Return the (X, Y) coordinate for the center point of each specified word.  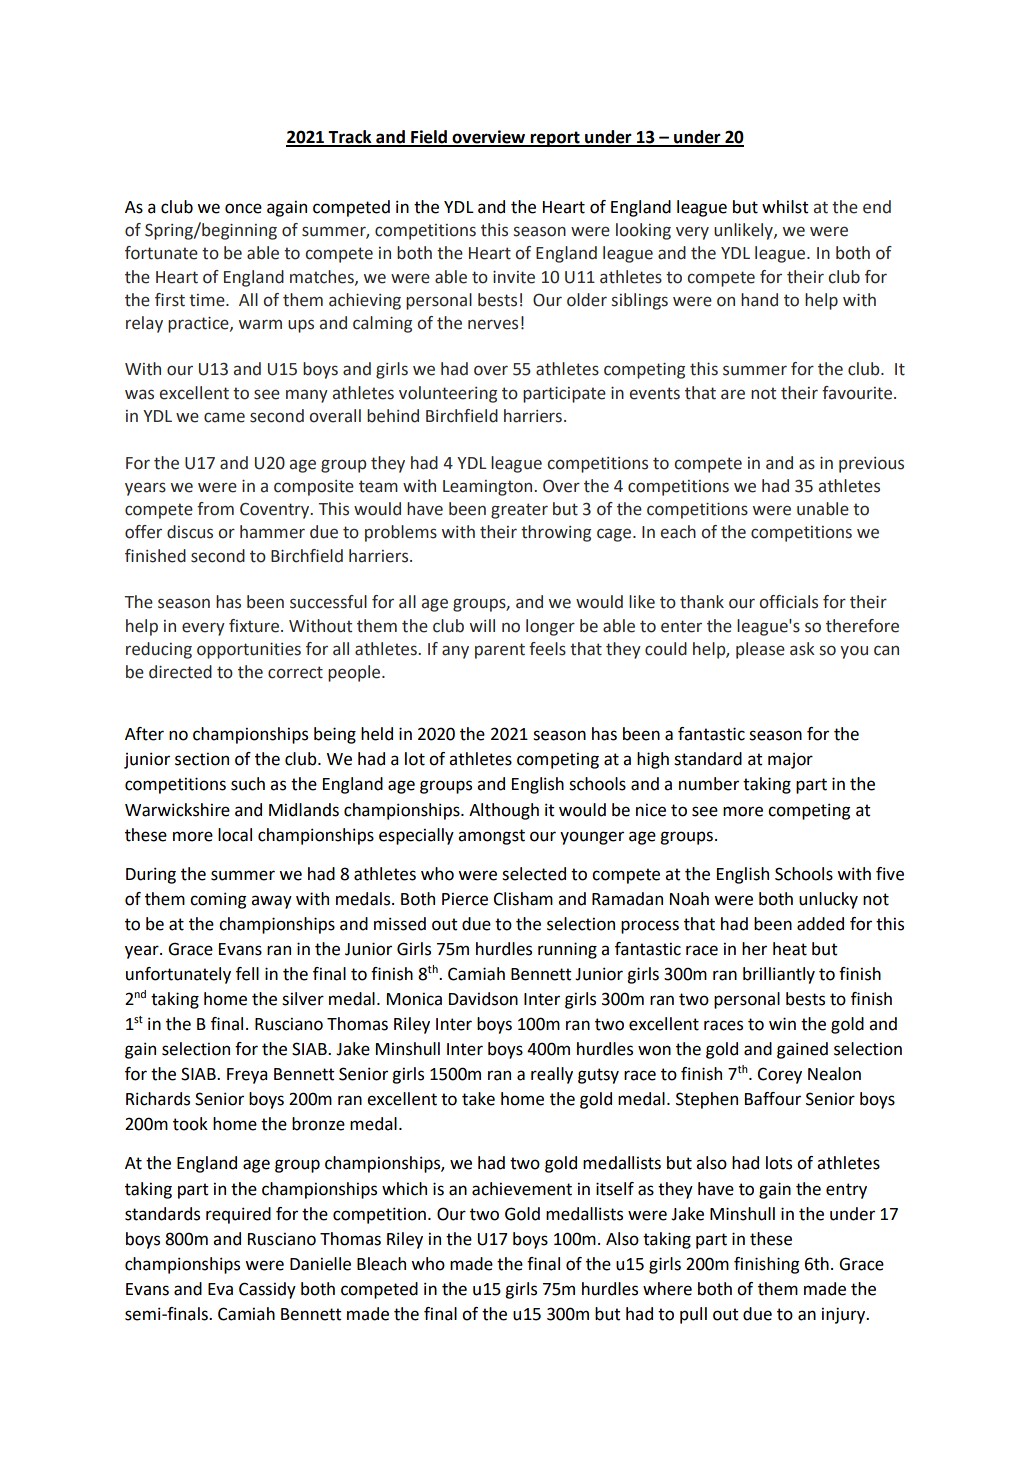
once (243, 208)
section (202, 759)
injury (845, 1315)
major (790, 761)
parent (500, 651)
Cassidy (267, 1290)
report (555, 139)
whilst (785, 207)
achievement (522, 1189)
